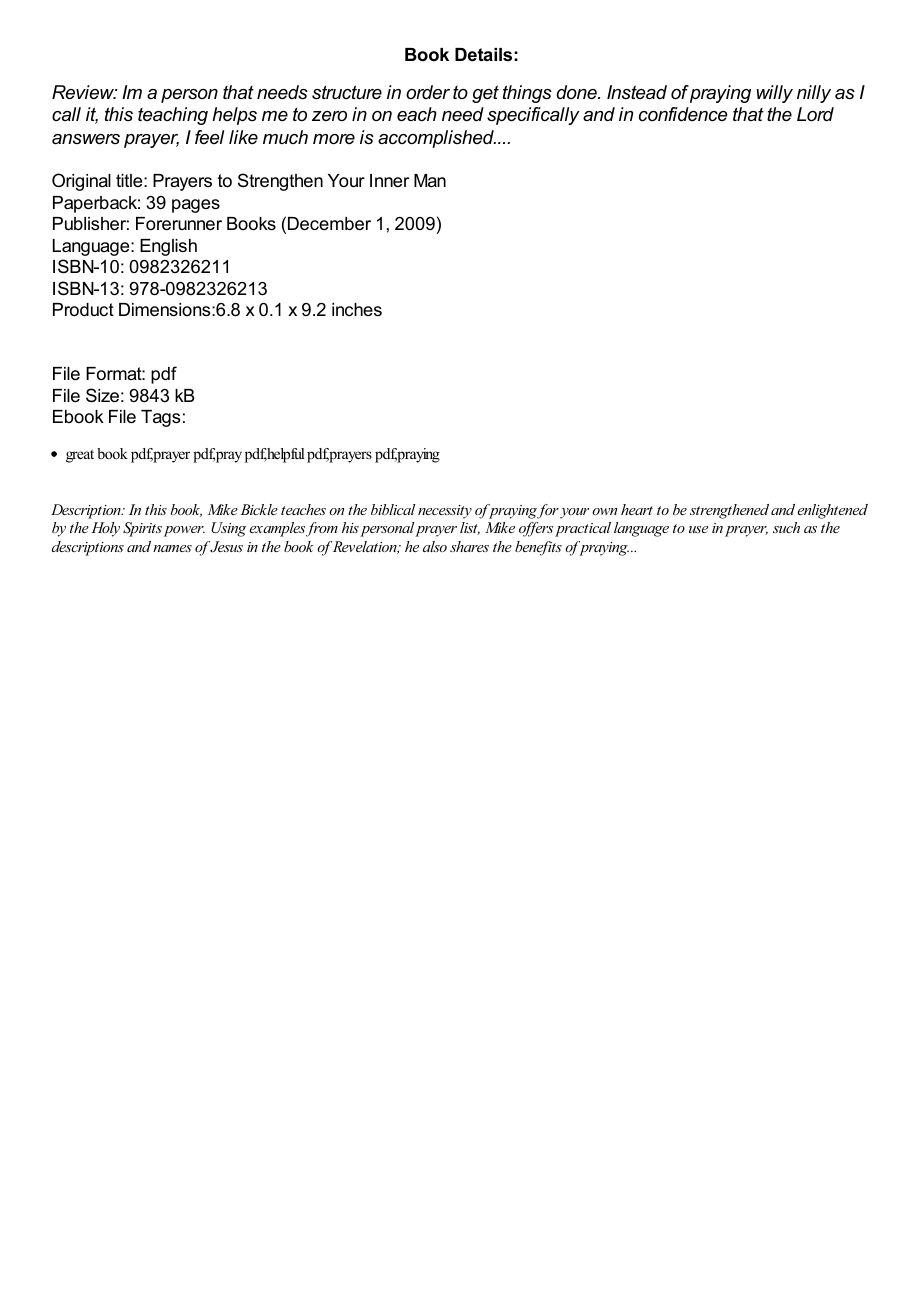  Describe the element at coordinates (168, 247) in the screenshot. I see `English` at that location.
